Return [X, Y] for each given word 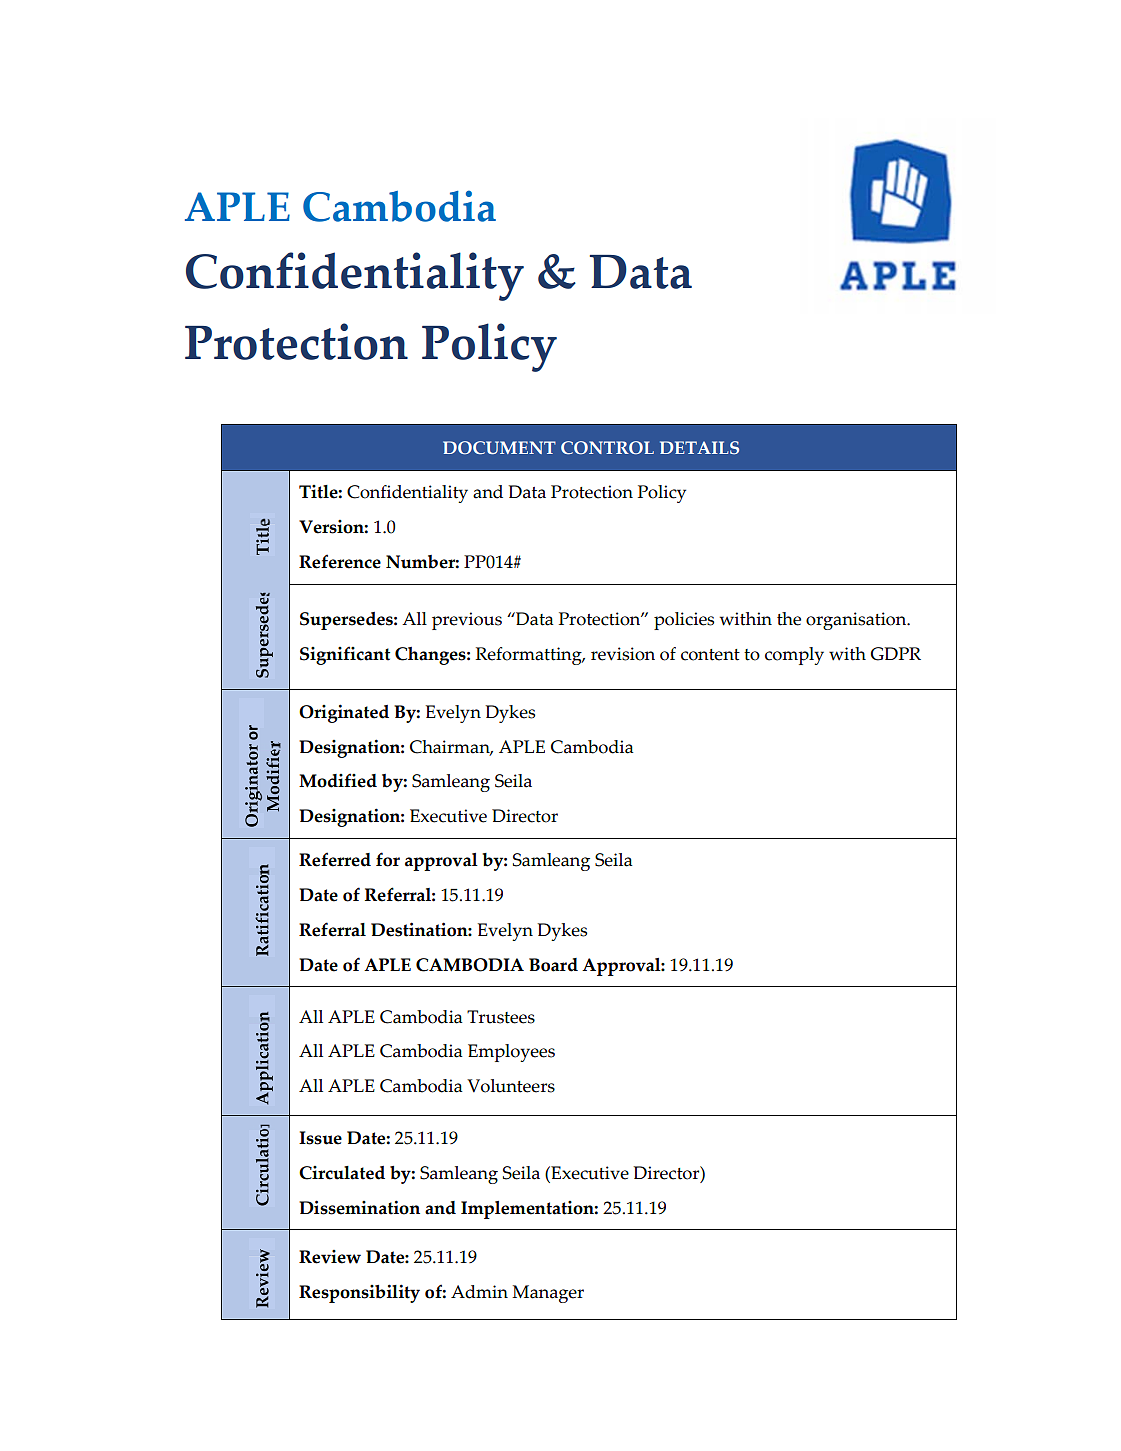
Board [553, 965]
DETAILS [699, 447]
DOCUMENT [499, 447]
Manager [548, 1294]
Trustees [501, 1017]
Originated [344, 713]
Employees [511, 1053]
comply [794, 656]
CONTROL [607, 447]
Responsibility [359, 1293]
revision [623, 654]
